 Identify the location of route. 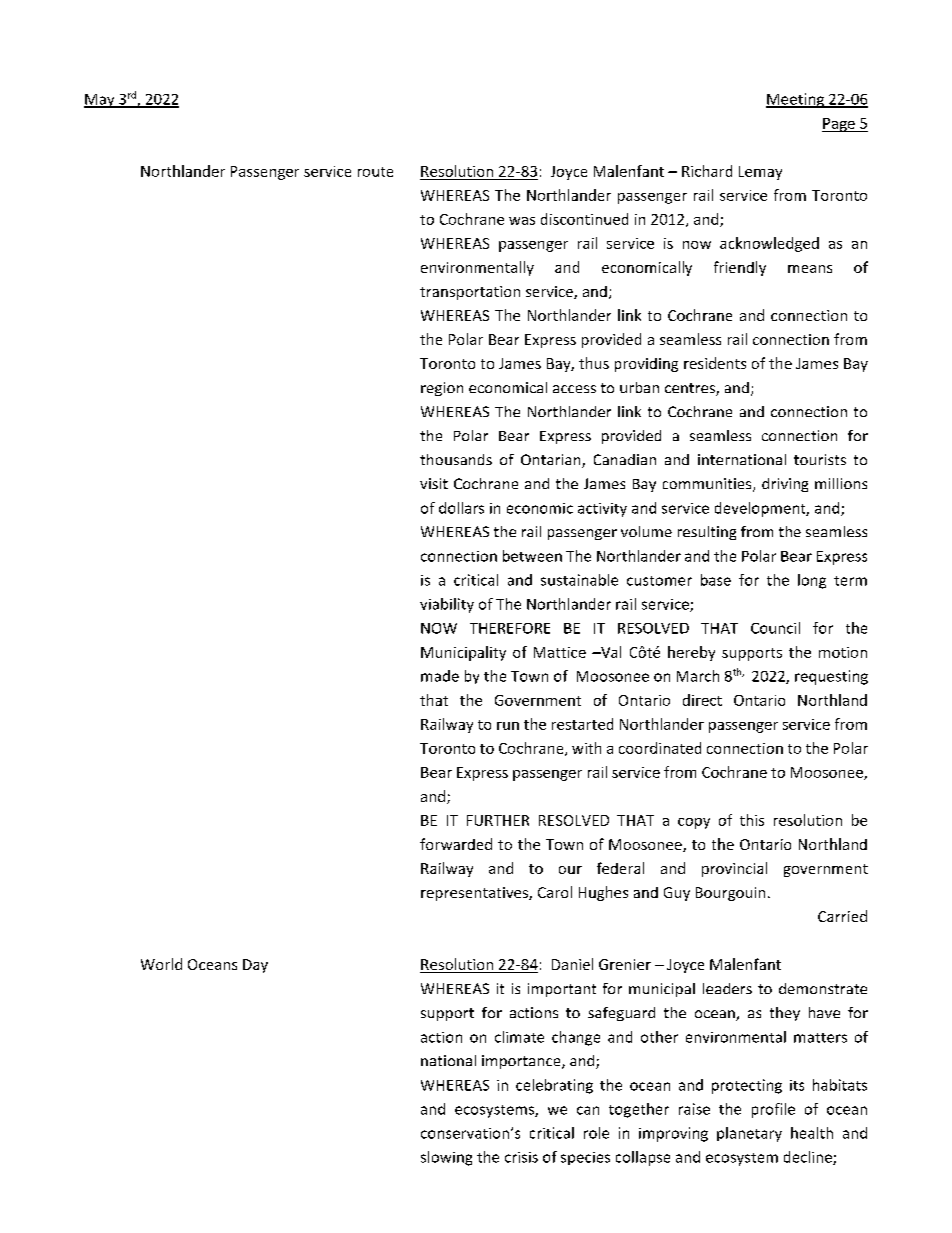
(375, 172).
